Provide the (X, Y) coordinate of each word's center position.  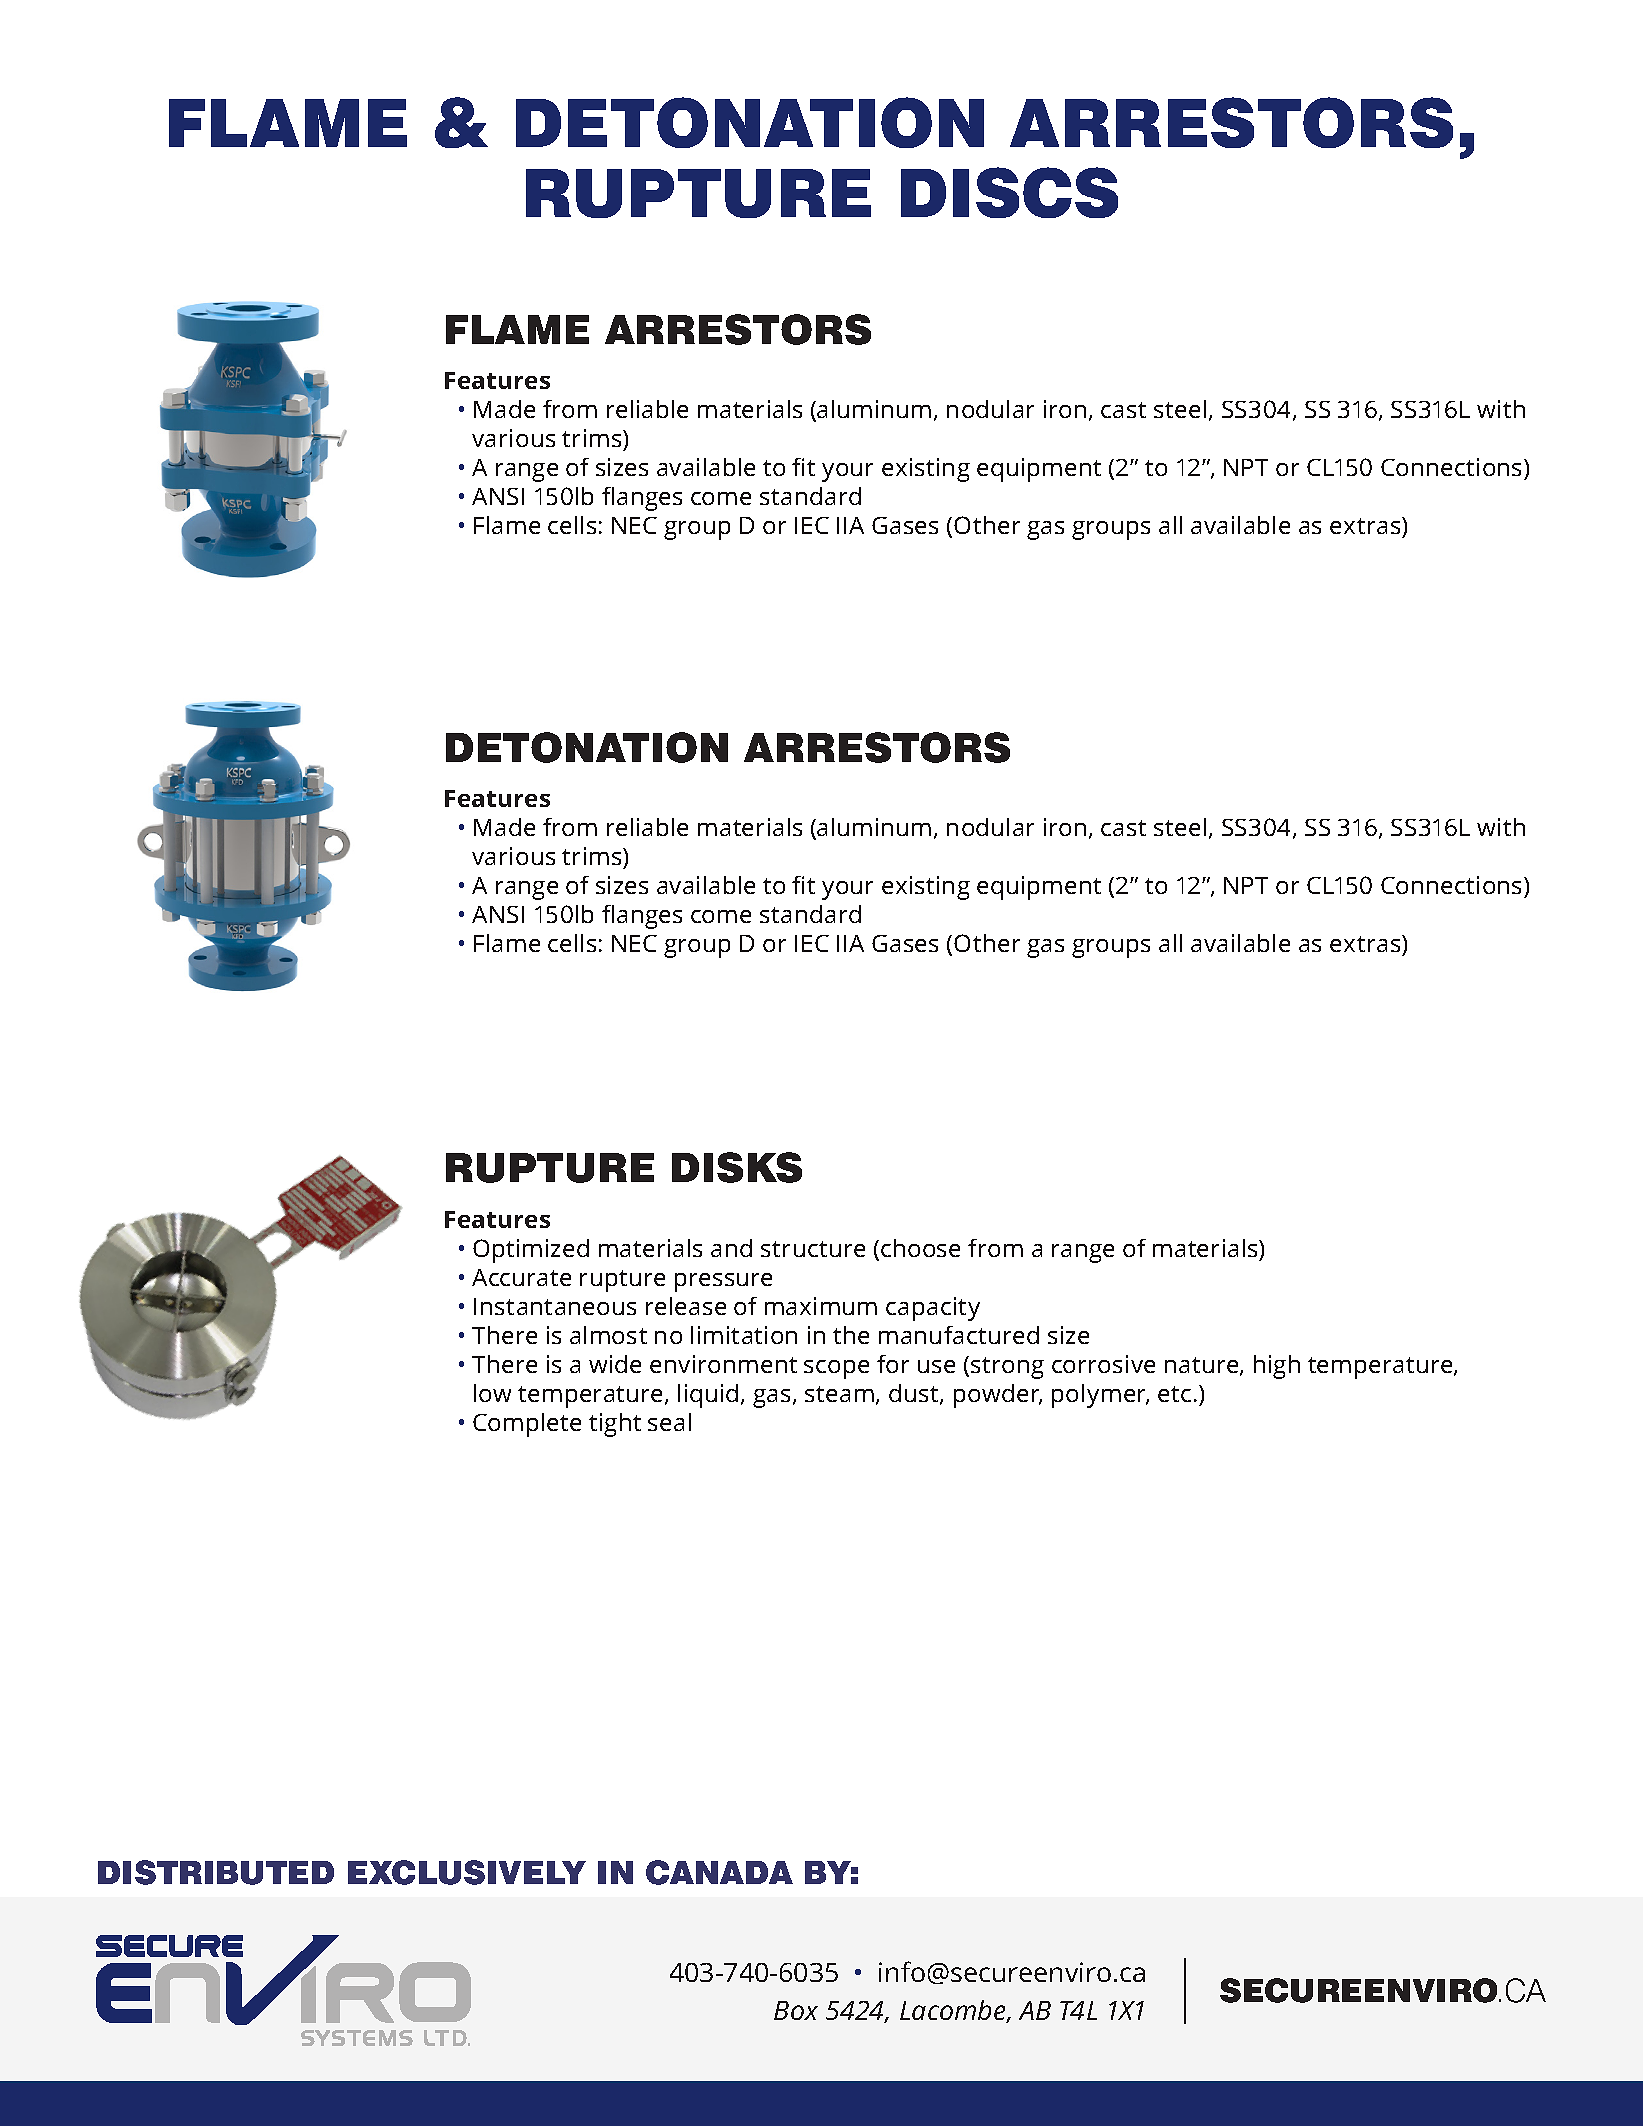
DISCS (1009, 192)
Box (796, 2010)
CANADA (719, 1872)
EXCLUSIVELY (467, 1872)
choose (920, 1248)
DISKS (737, 1167)
